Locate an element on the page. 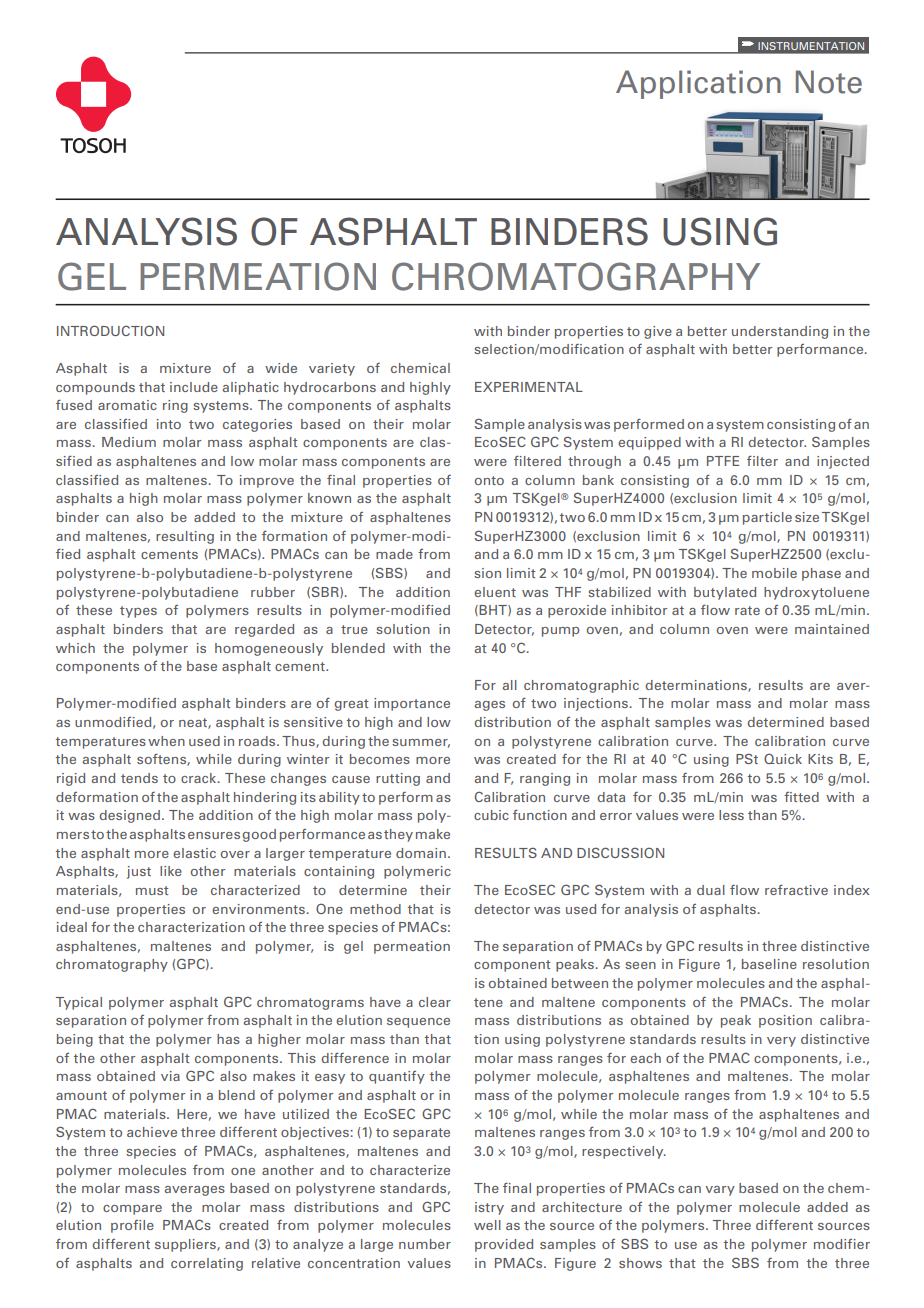  vary is located at coordinates (720, 1191).
